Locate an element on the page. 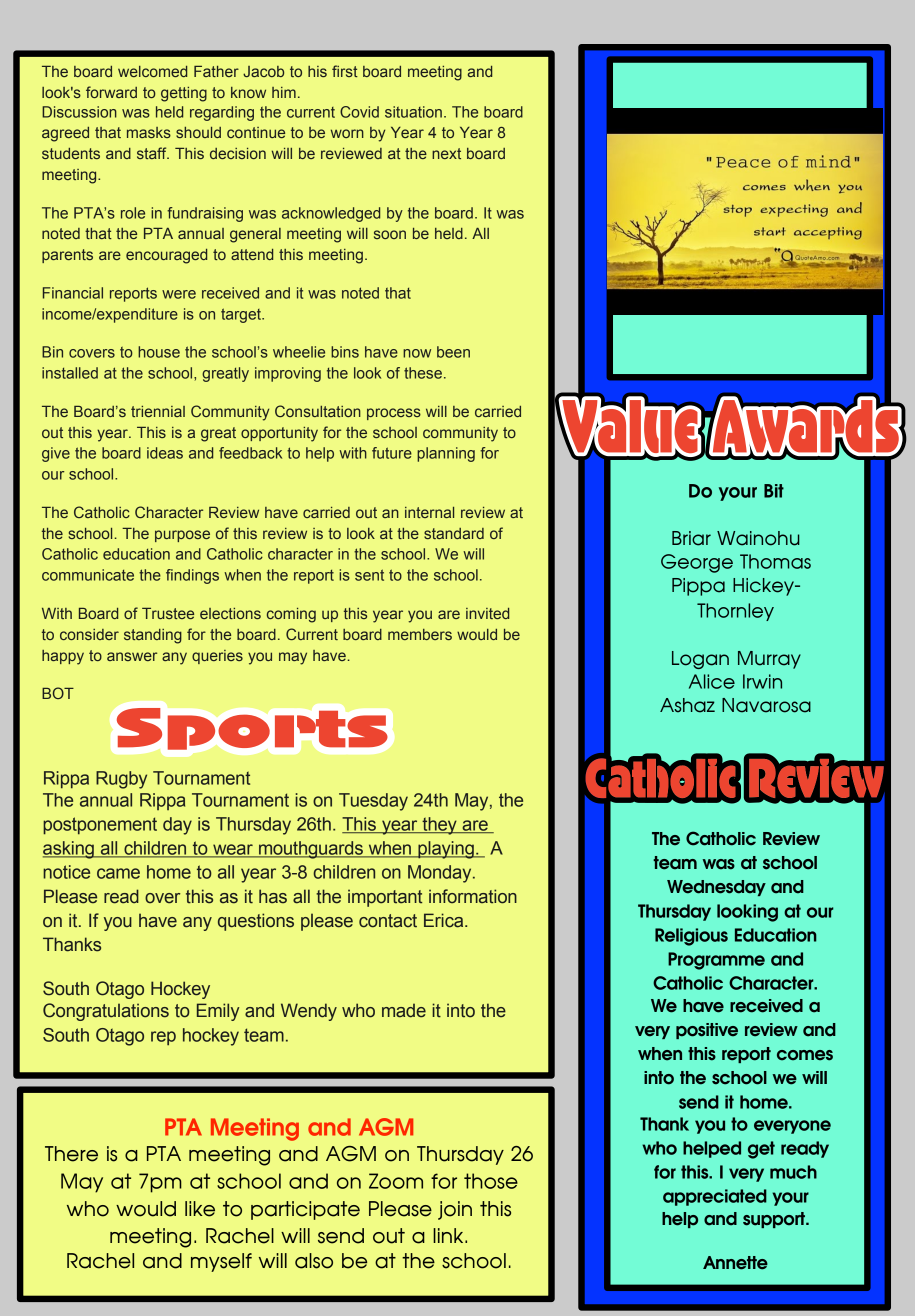  next is located at coordinates (446, 153).
